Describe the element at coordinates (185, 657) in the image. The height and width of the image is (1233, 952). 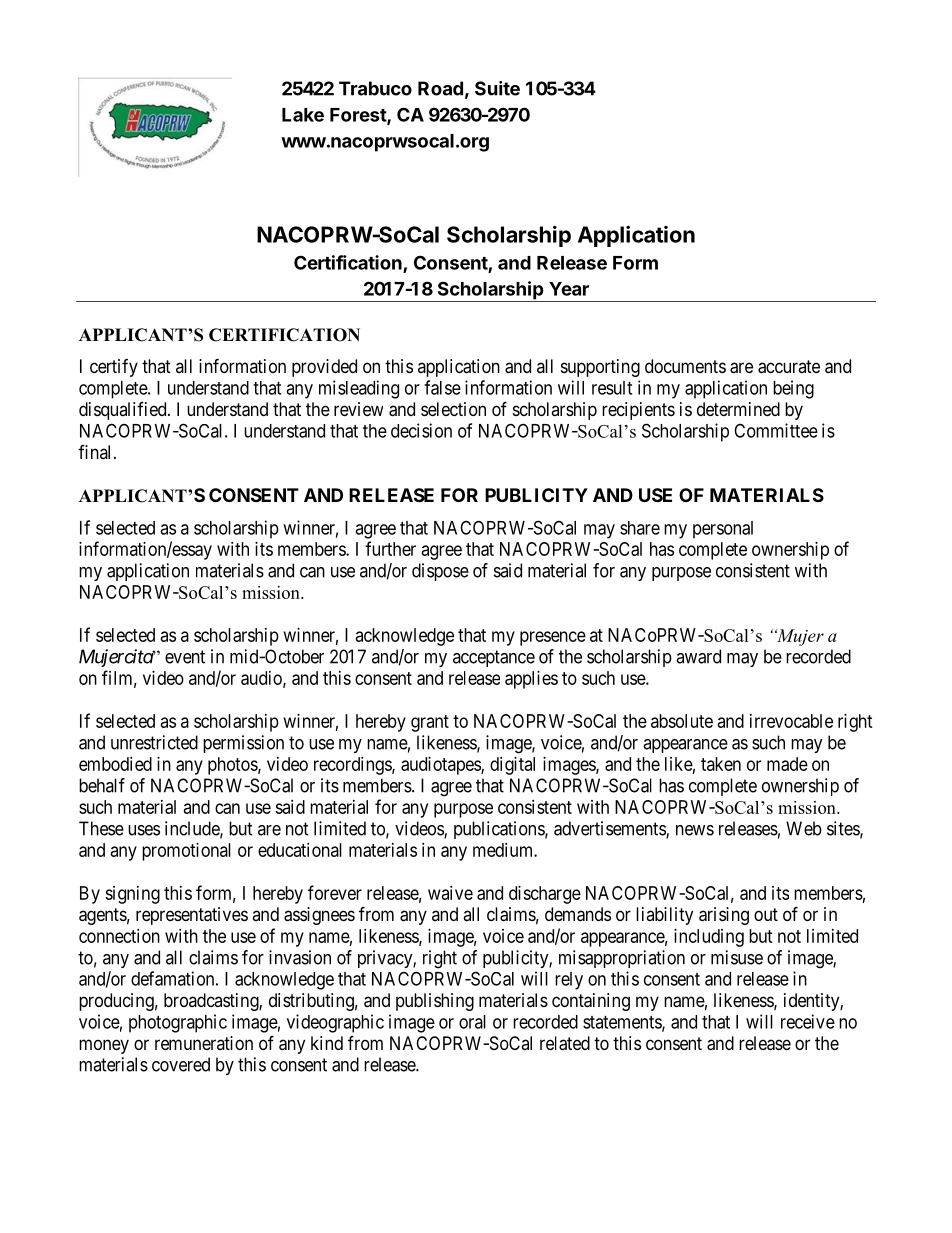
I see `event` at that location.
